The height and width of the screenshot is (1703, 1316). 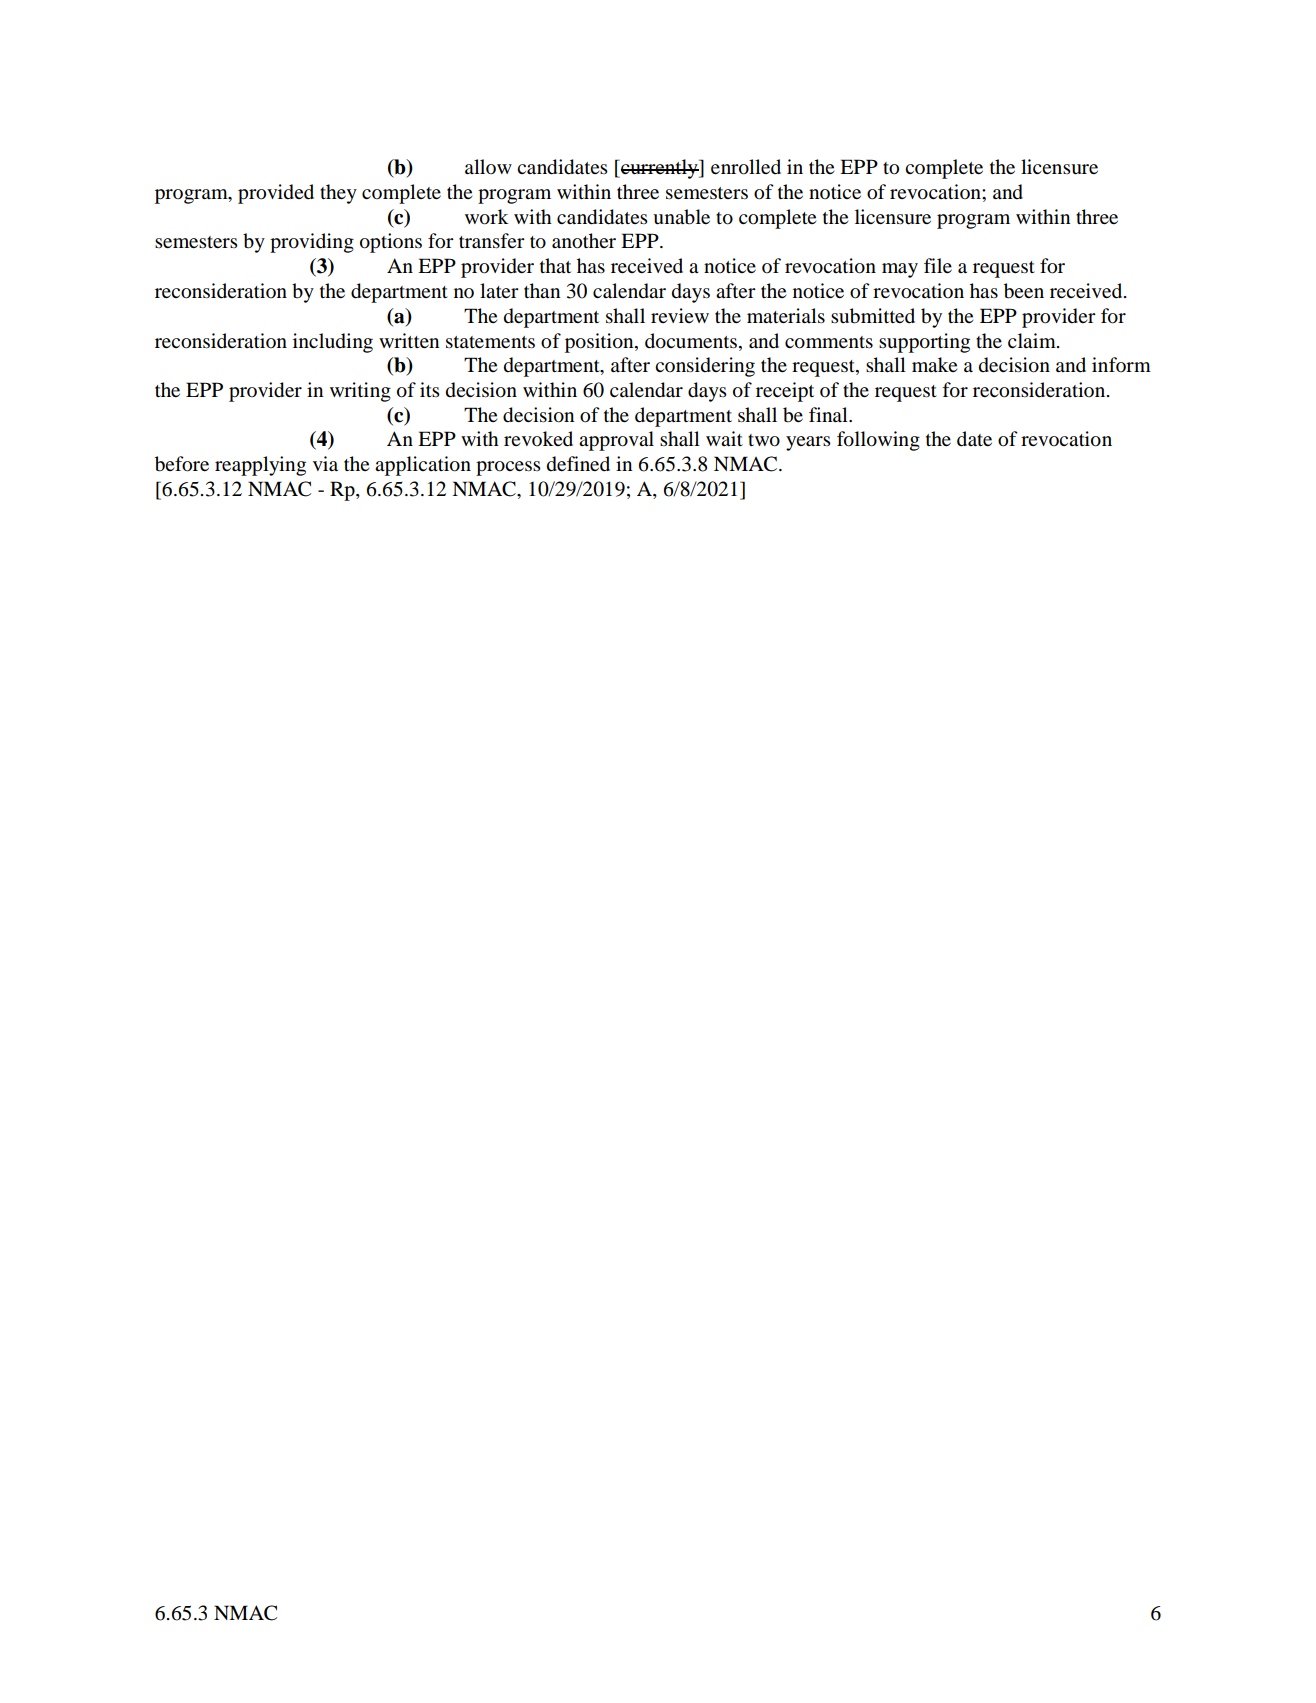 I want to click on including, so click(x=333, y=343).
